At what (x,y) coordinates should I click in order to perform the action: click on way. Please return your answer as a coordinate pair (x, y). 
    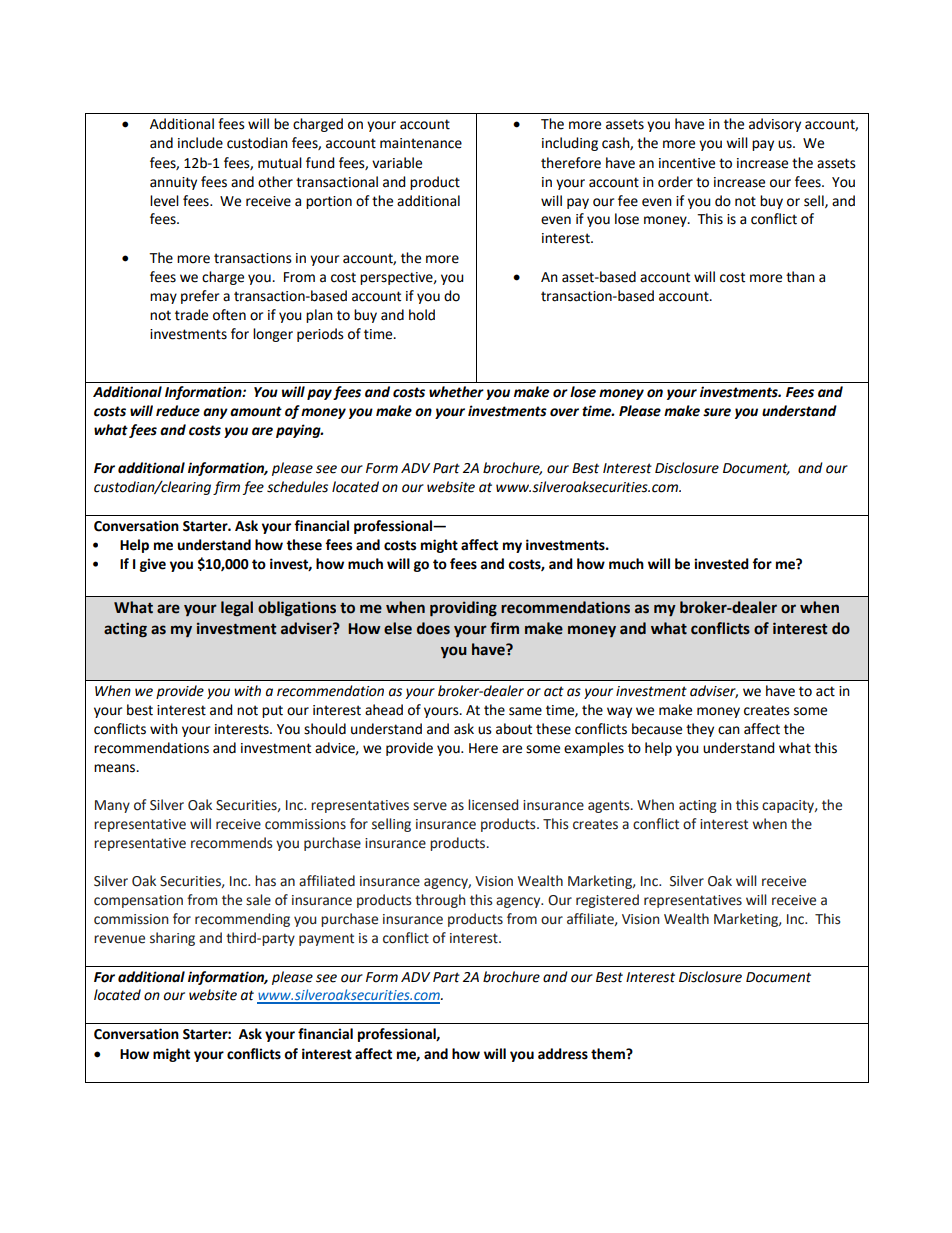
    Looking at the image, I should click on (619, 712).
